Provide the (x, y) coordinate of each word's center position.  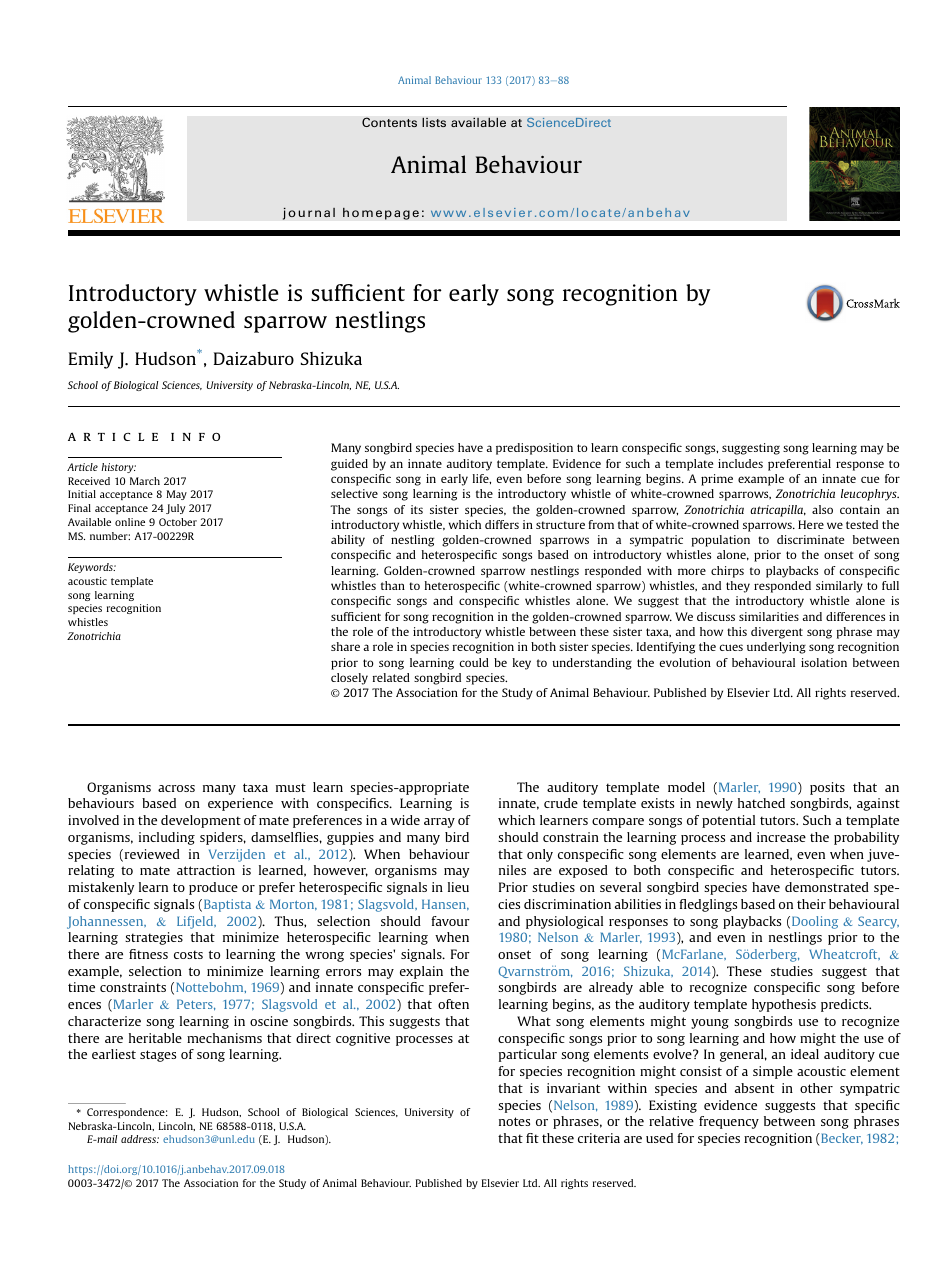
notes (514, 1121)
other (816, 1088)
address (140, 1139)
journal (309, 213)
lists (434, 122)
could (474, 662)
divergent (777, 633)
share (345, 646)
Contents (389, 122)
